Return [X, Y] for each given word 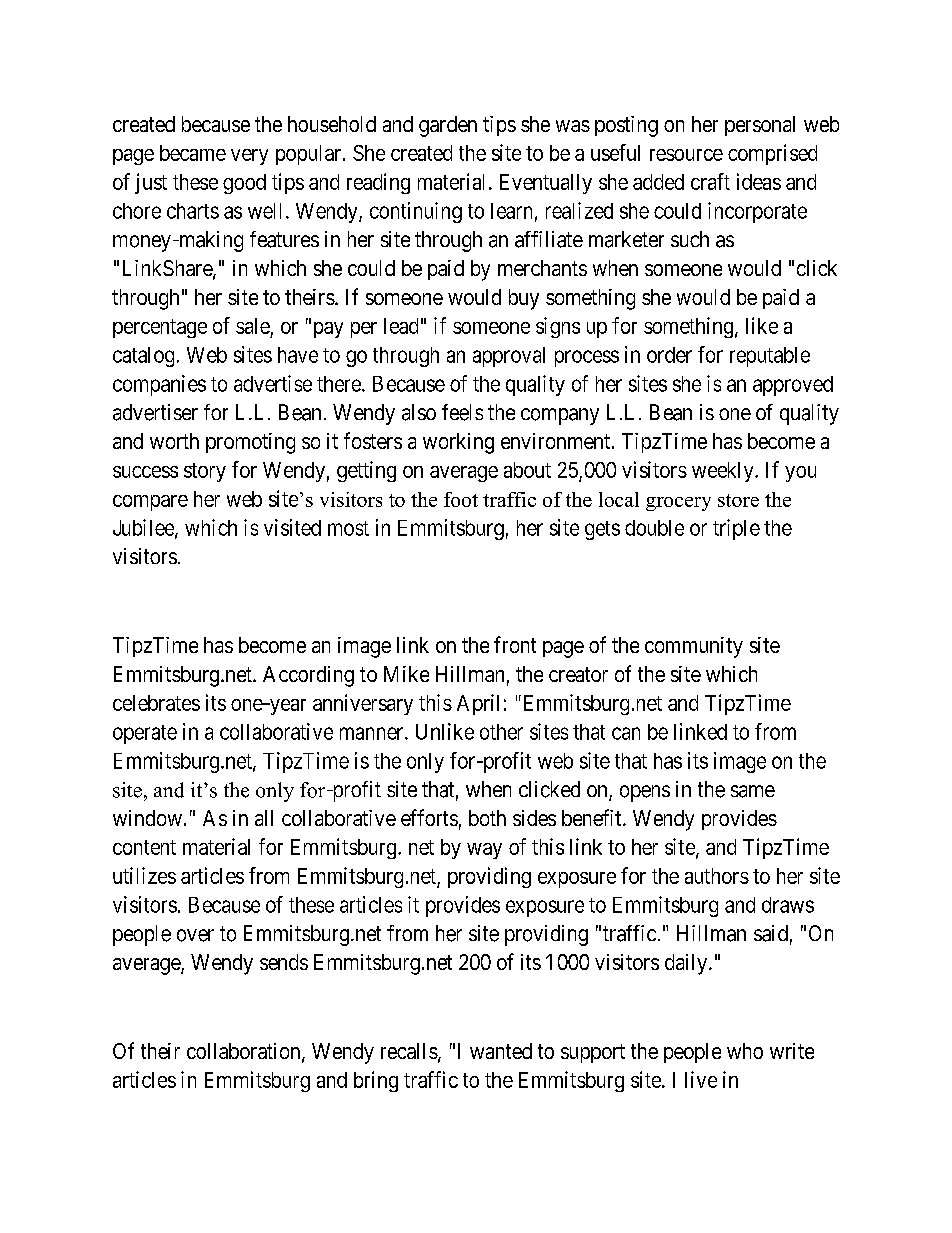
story [205, 472]
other [501, 732]
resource [686, 155]
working [458, 443]
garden [448, 126]
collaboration [245, 1052]
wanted [501, 1051]
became [193, 153]
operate [145, 734]
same [753, 791]
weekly [724, 472]
